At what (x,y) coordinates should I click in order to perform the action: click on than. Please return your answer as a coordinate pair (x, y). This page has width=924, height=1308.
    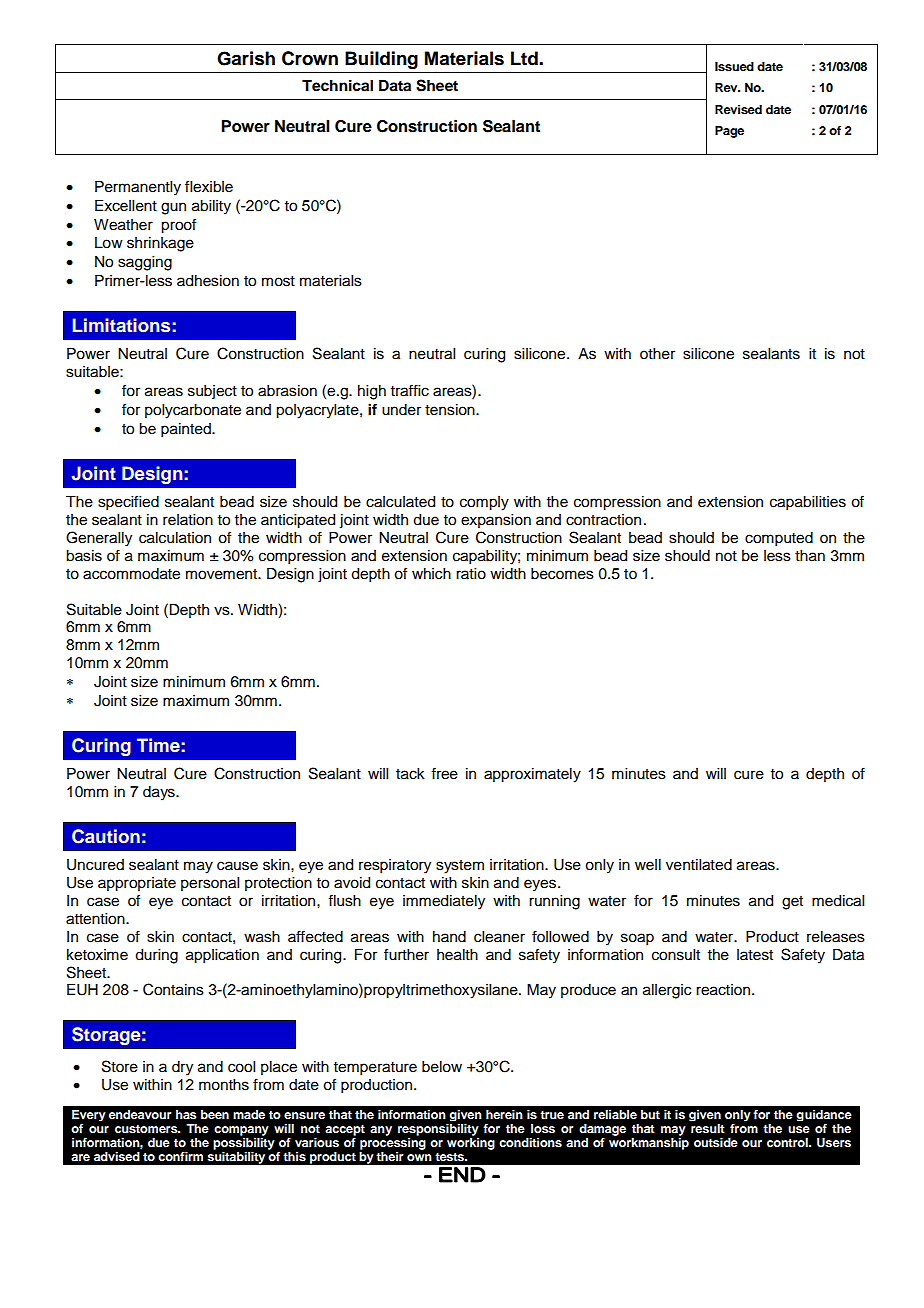
    Looking at the image, I should click on (810, 556).
